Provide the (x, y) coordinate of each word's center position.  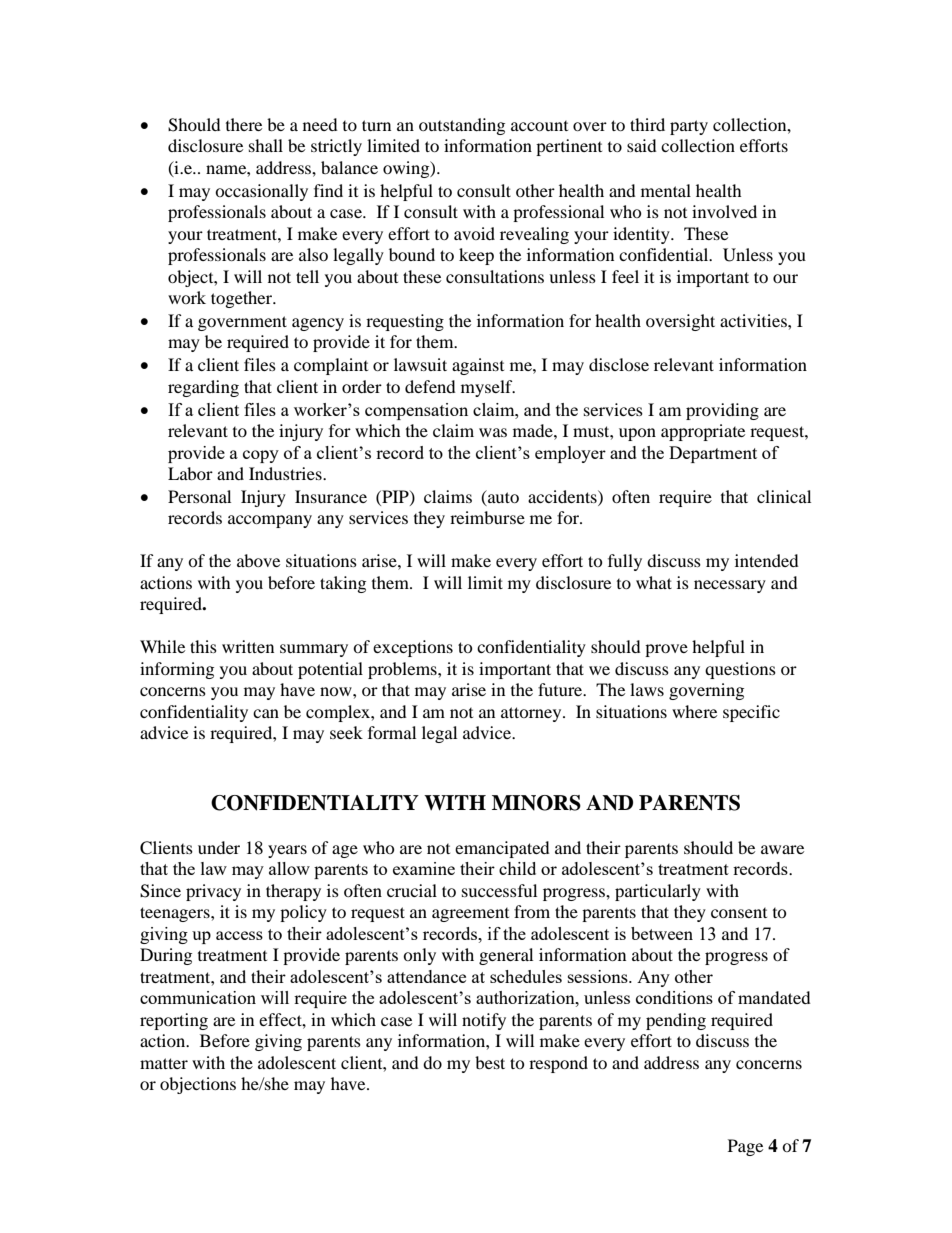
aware (782, 849)
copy (261, 456)
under (219, 847)
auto (502, 496)
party (689, 127)
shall (266, 145)
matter (164, 1063)
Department (713, 454)
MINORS (536, 803)
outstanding (462, 126)
